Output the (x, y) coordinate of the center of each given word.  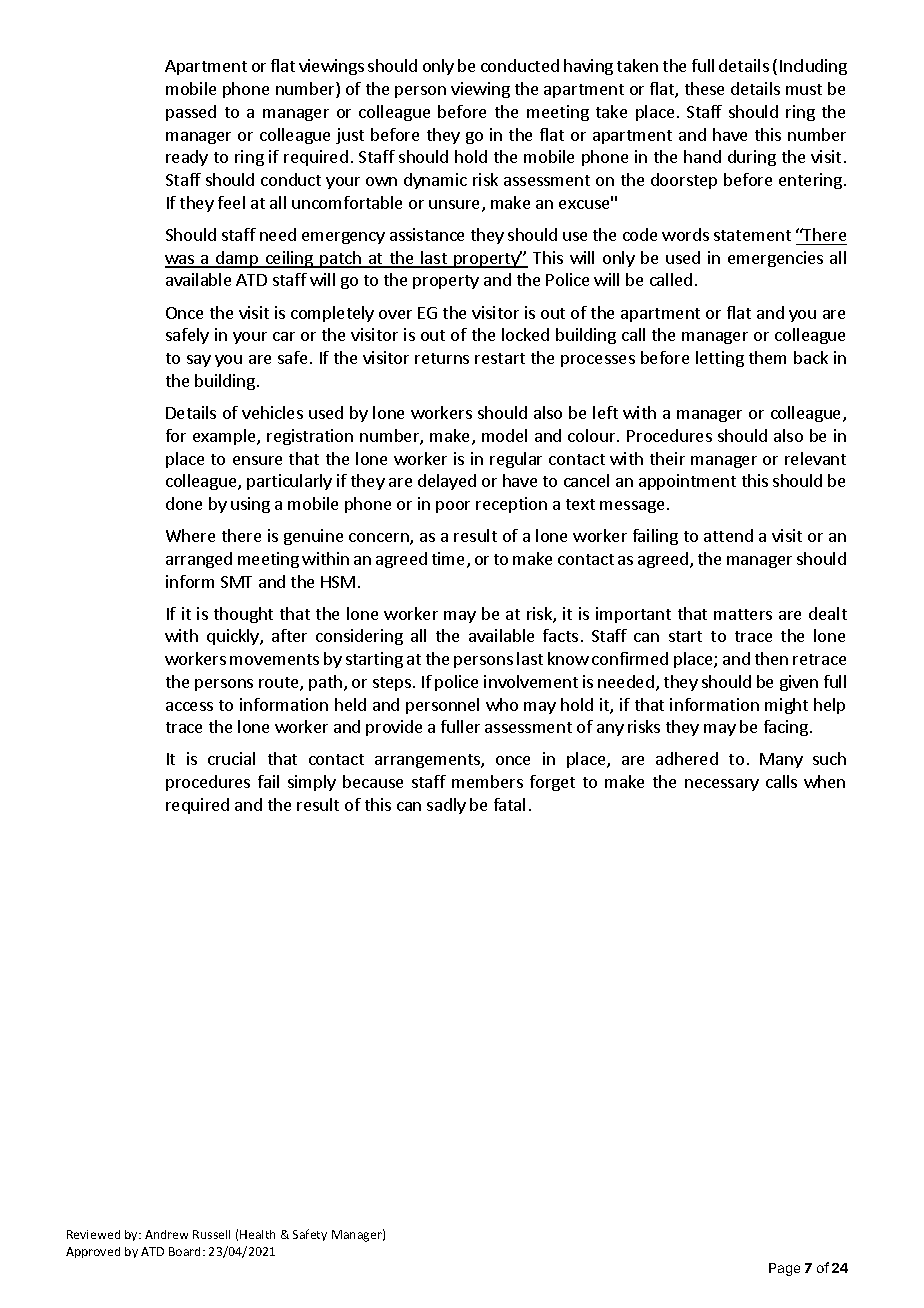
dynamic (435, 181)
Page (784, 1269)
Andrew (166, 1234)
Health (257, 1234)
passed (191, 113)
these (704, 88)
